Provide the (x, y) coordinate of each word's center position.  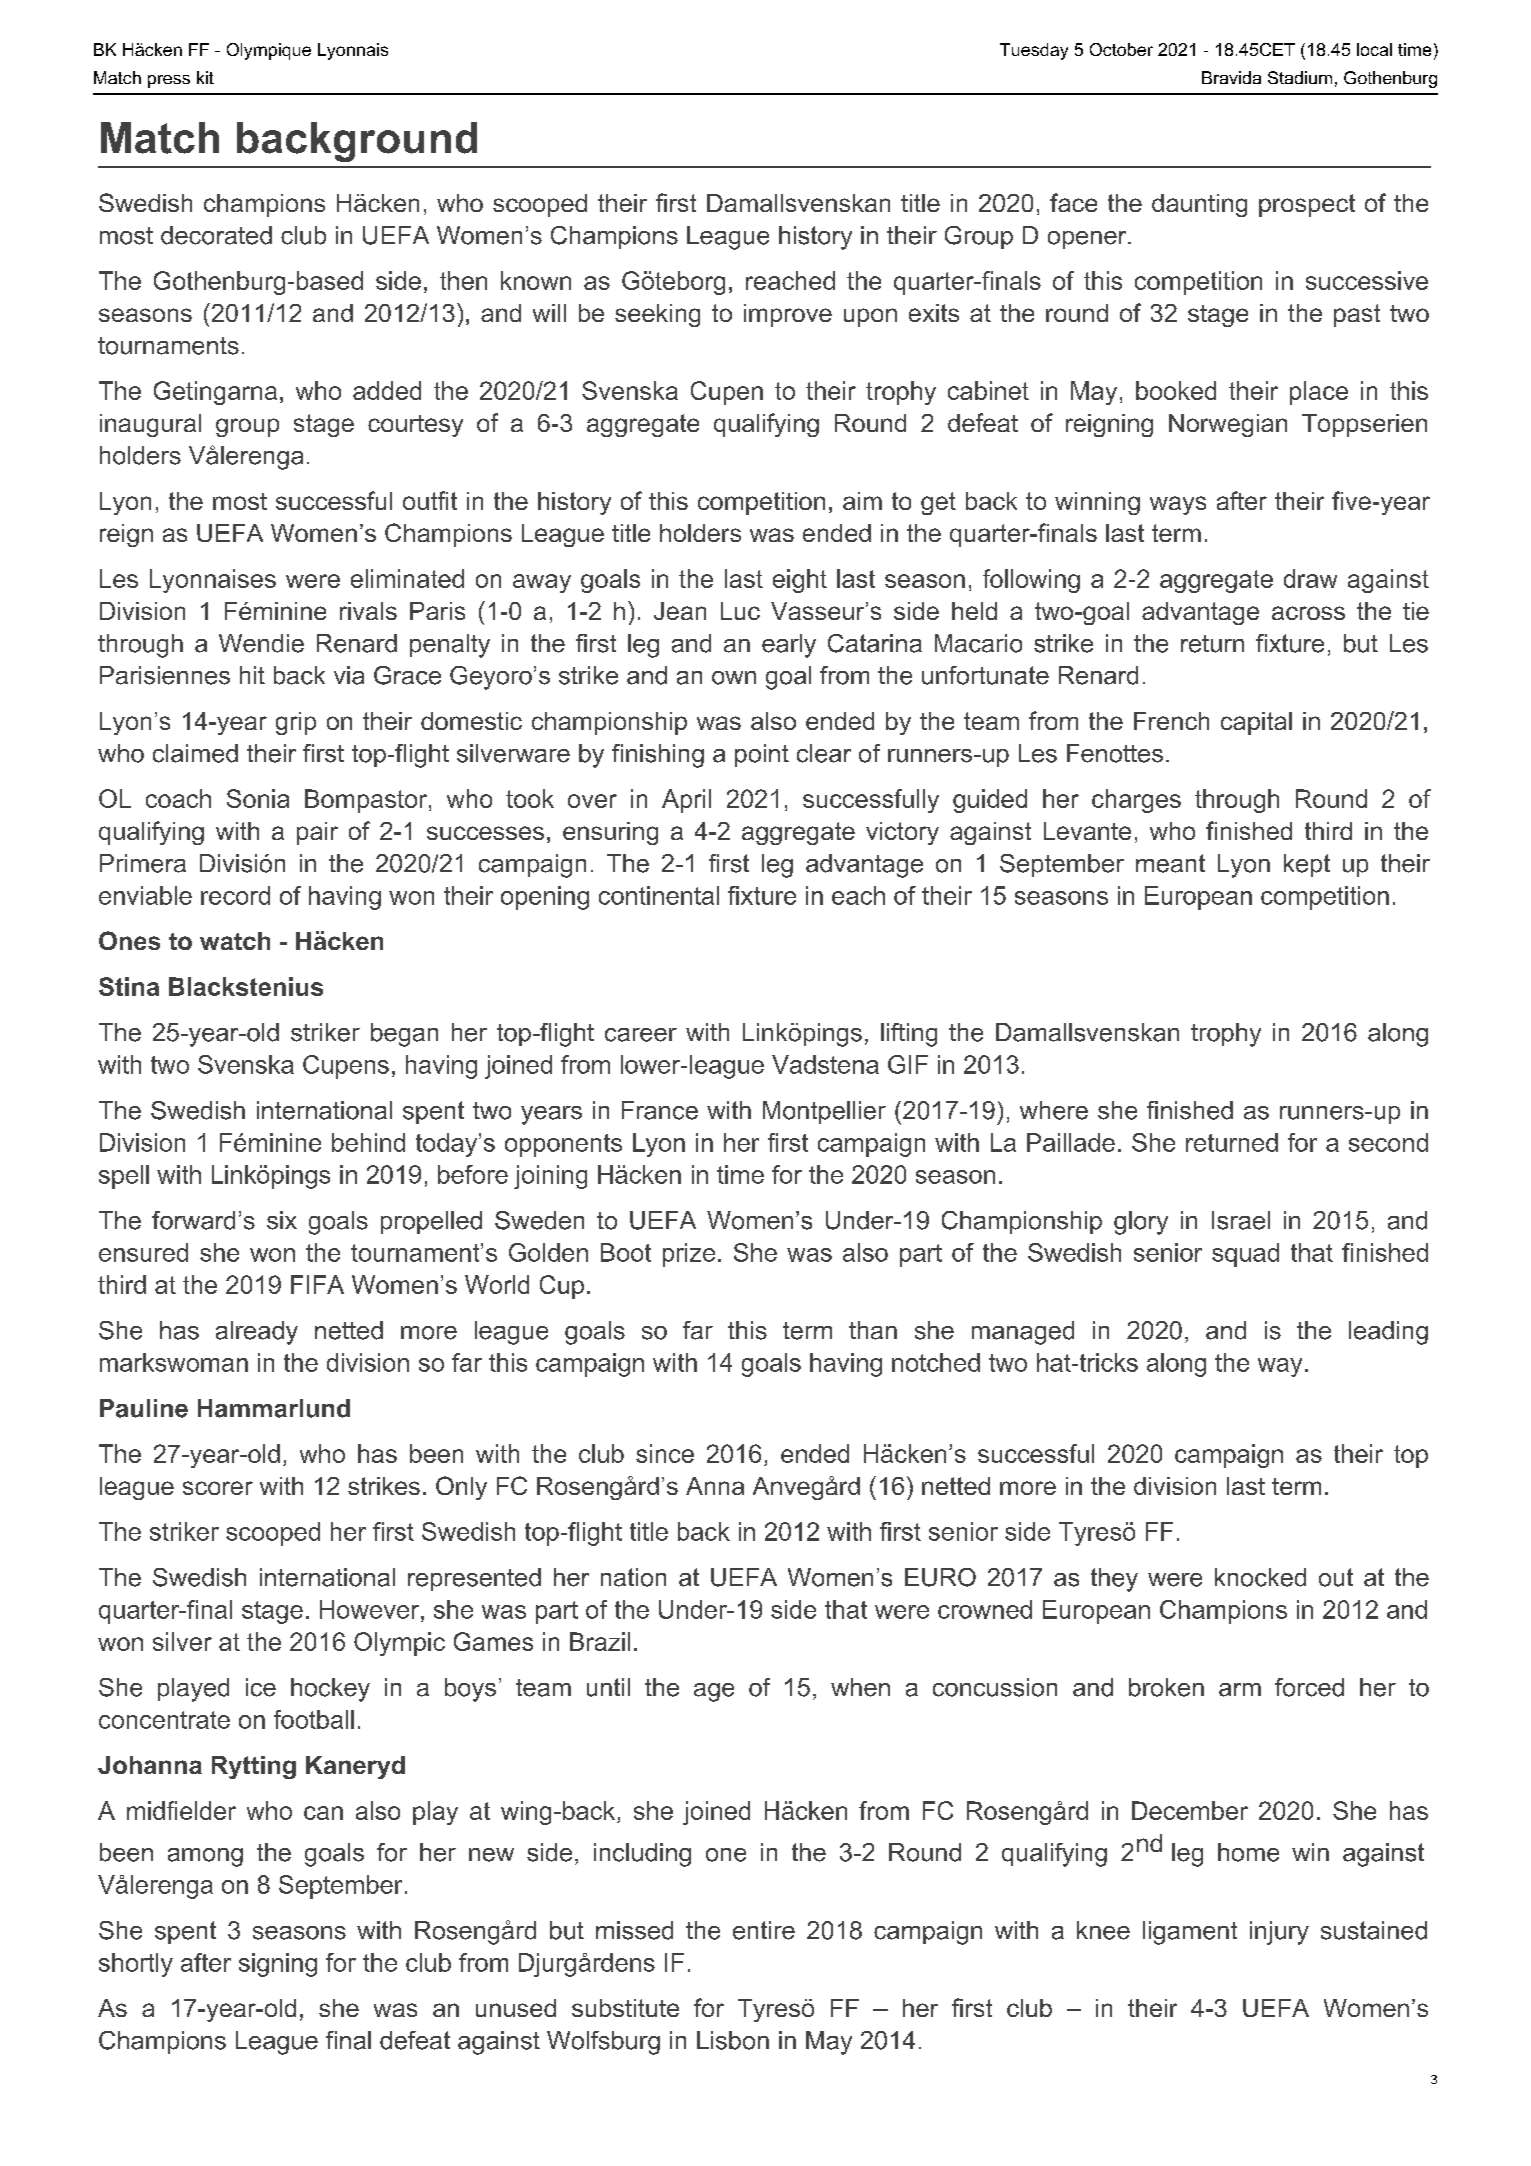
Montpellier (824, 1112)
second (1388, 1142)
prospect (1307, 205)
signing (278, 1965)
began (404, 1035)
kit (205, 77)
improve (788, 315)
